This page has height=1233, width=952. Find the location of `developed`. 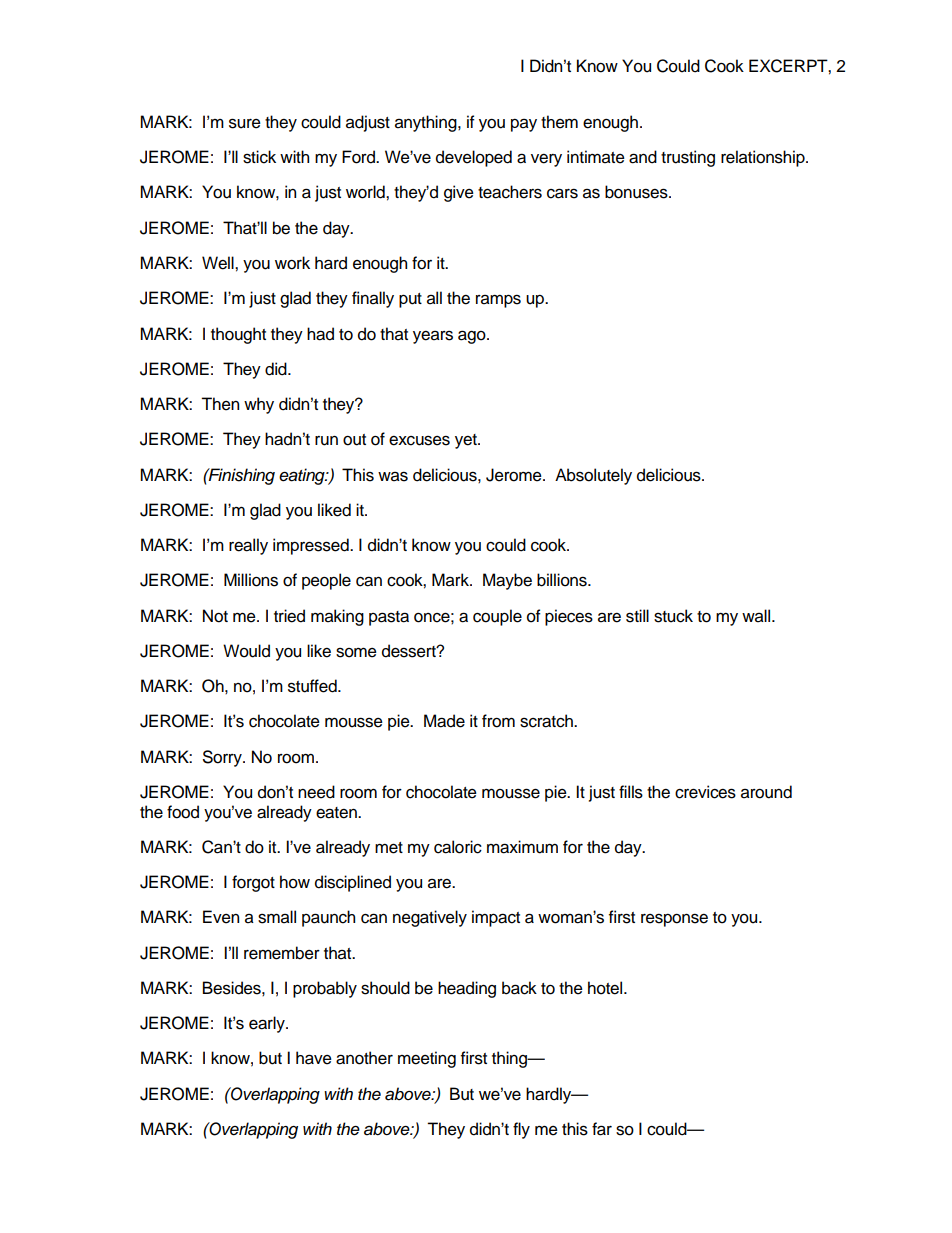

developed is located at coordinates (474, 158).
